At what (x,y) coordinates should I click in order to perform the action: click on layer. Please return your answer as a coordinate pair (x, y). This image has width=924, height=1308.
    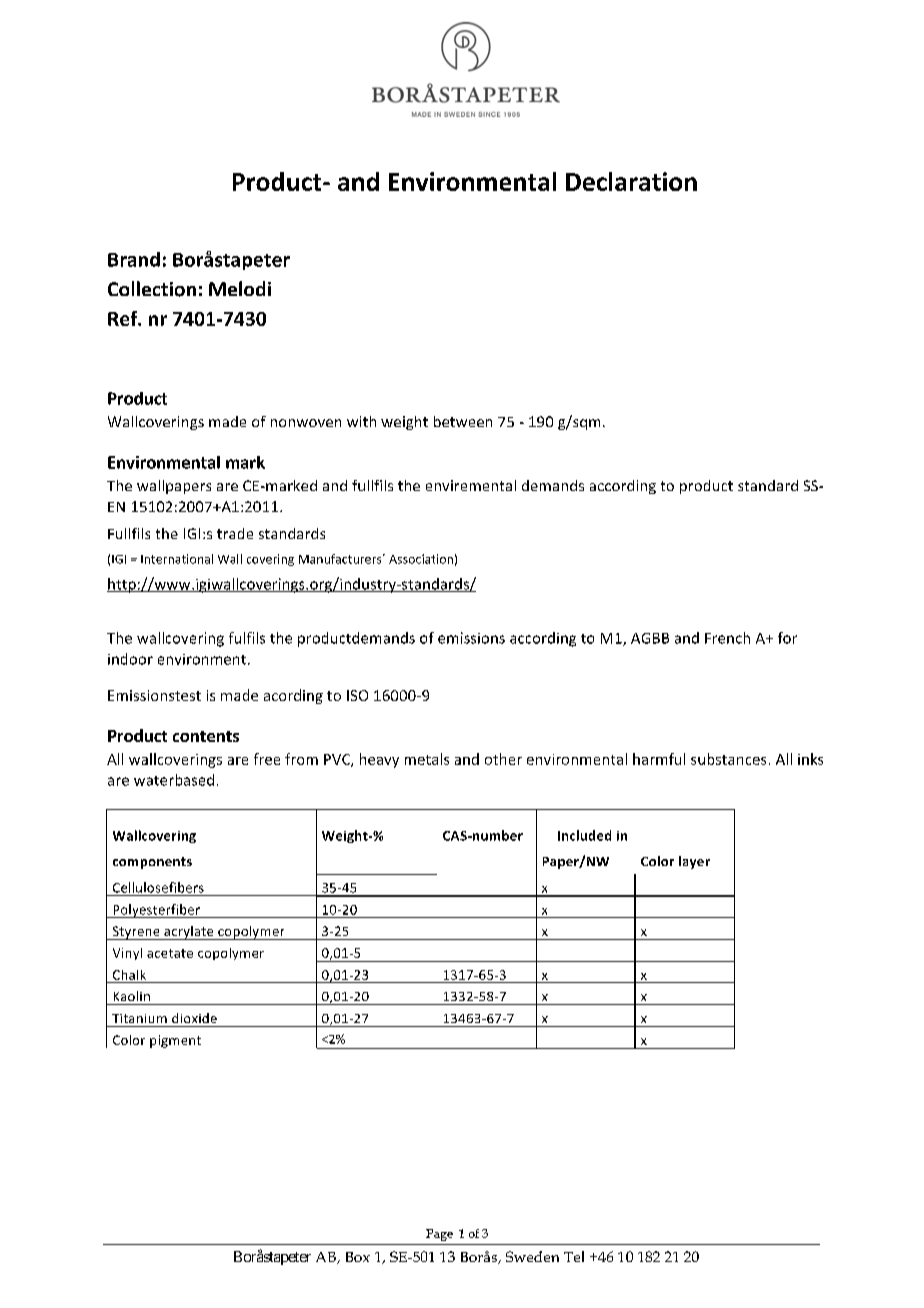
    Looking at the image, I should click on (694, 862).
